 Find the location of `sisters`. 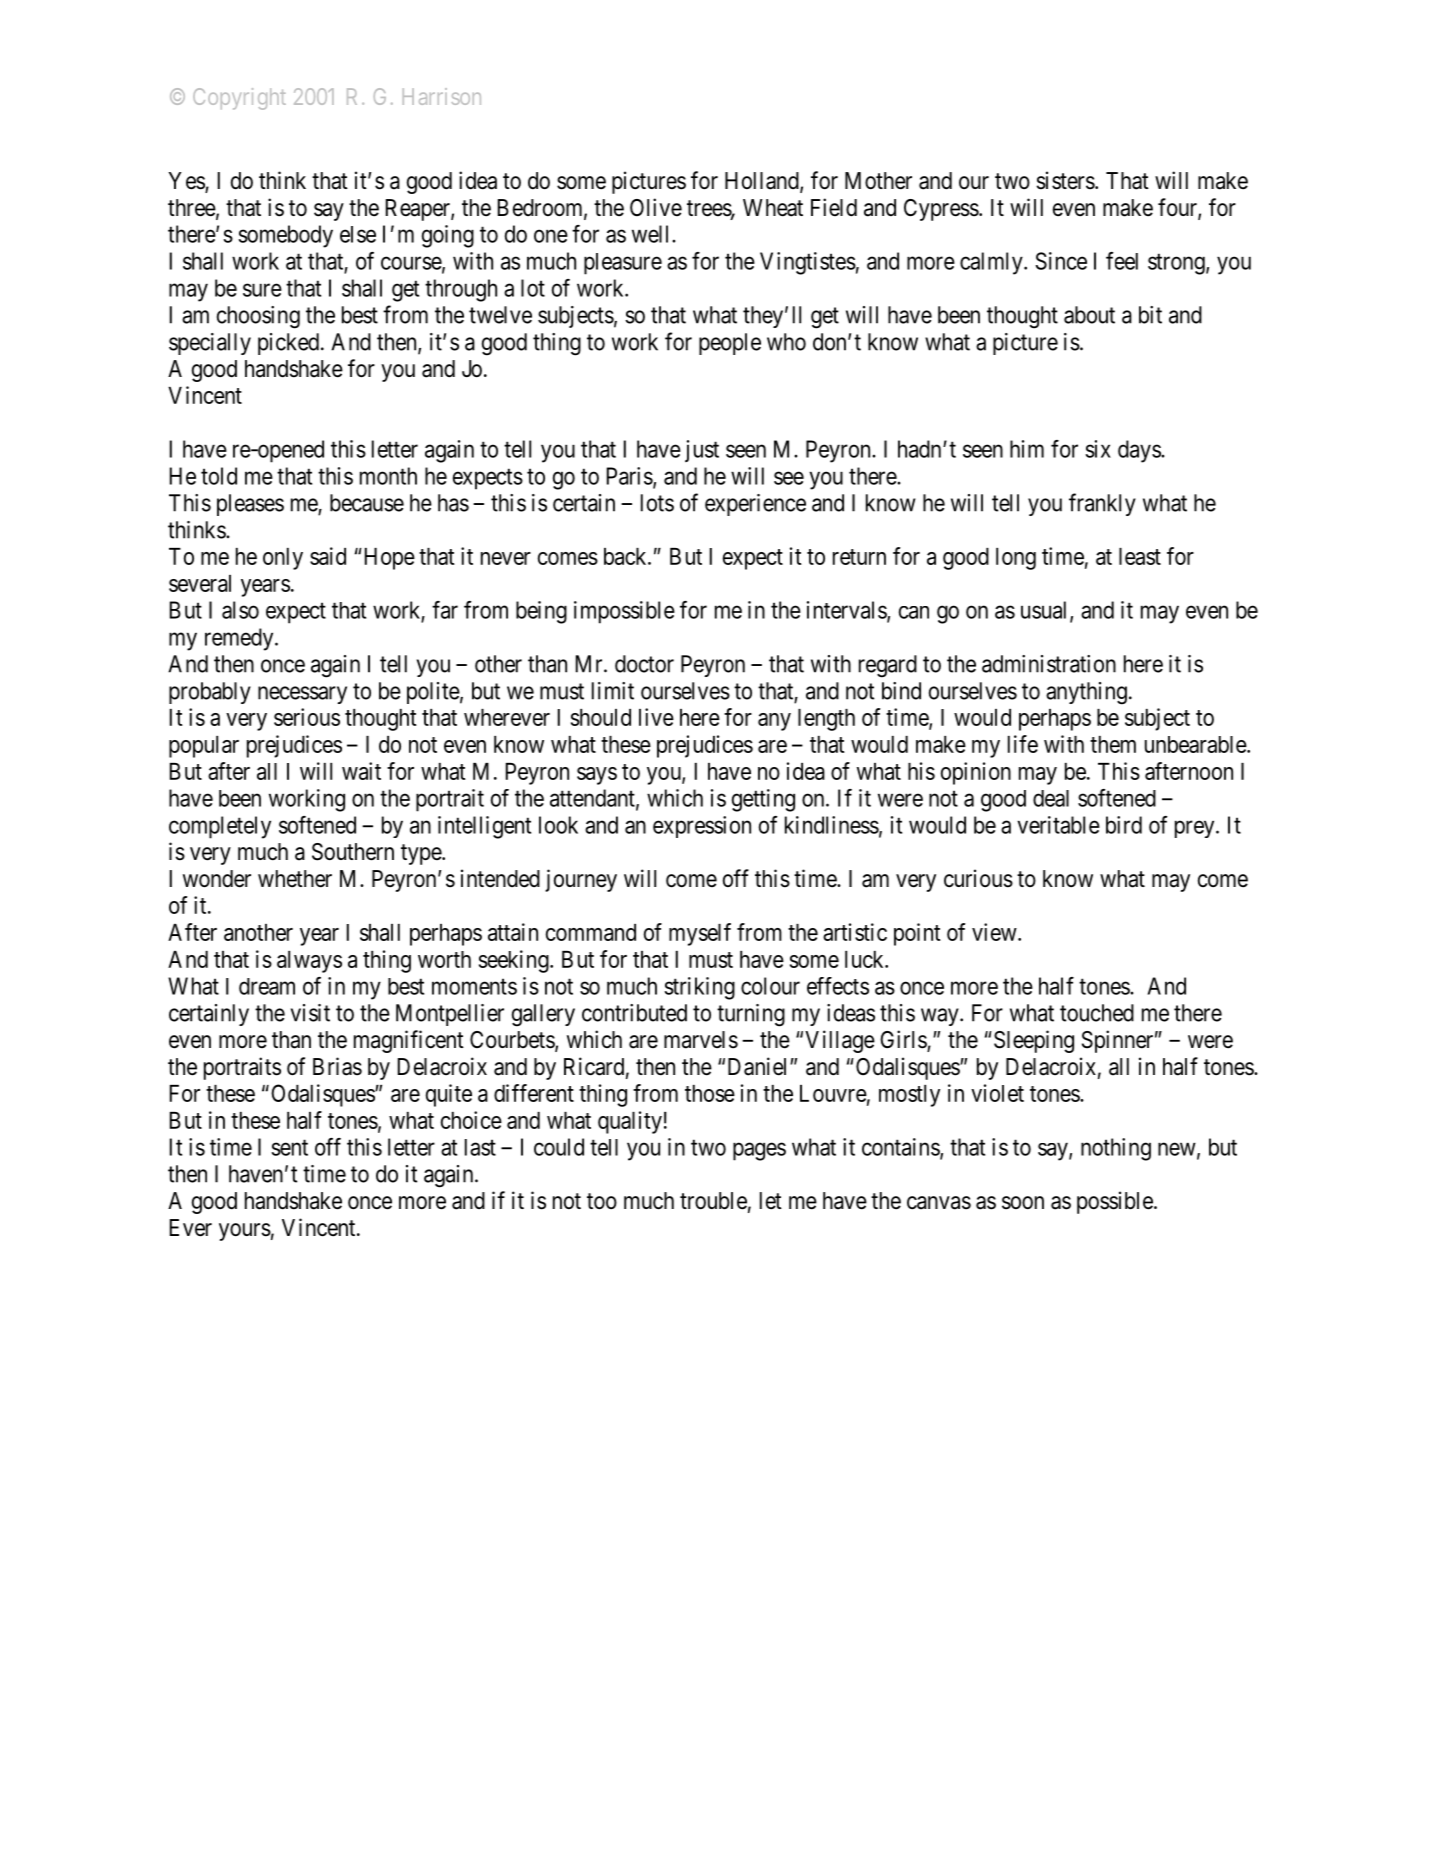

sisters is located at coordinates (1065, 180).
